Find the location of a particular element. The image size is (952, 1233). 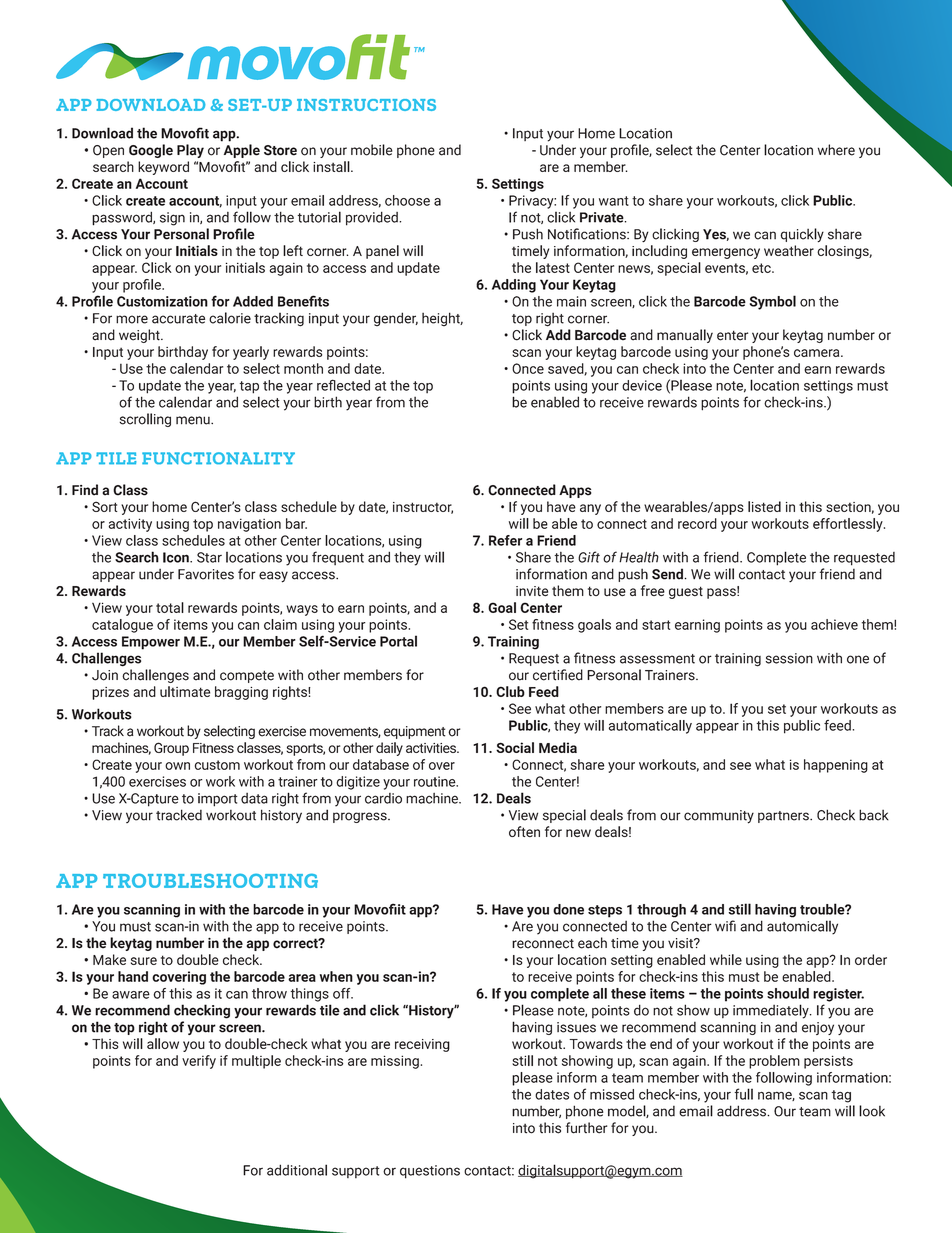

questions is located at coordinates (430, 1172).
